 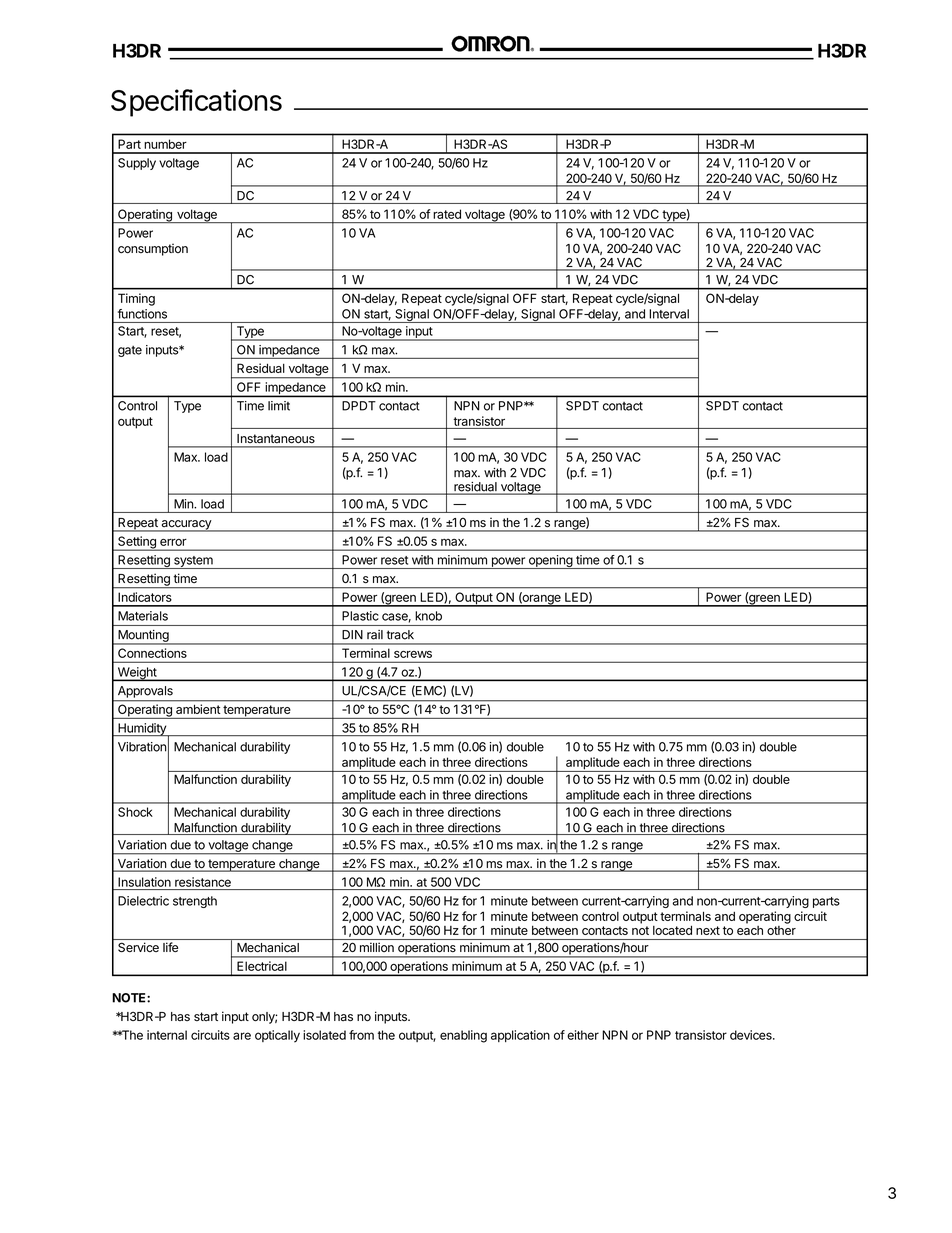 I want to click on are, so click(x=242, y=1036).
